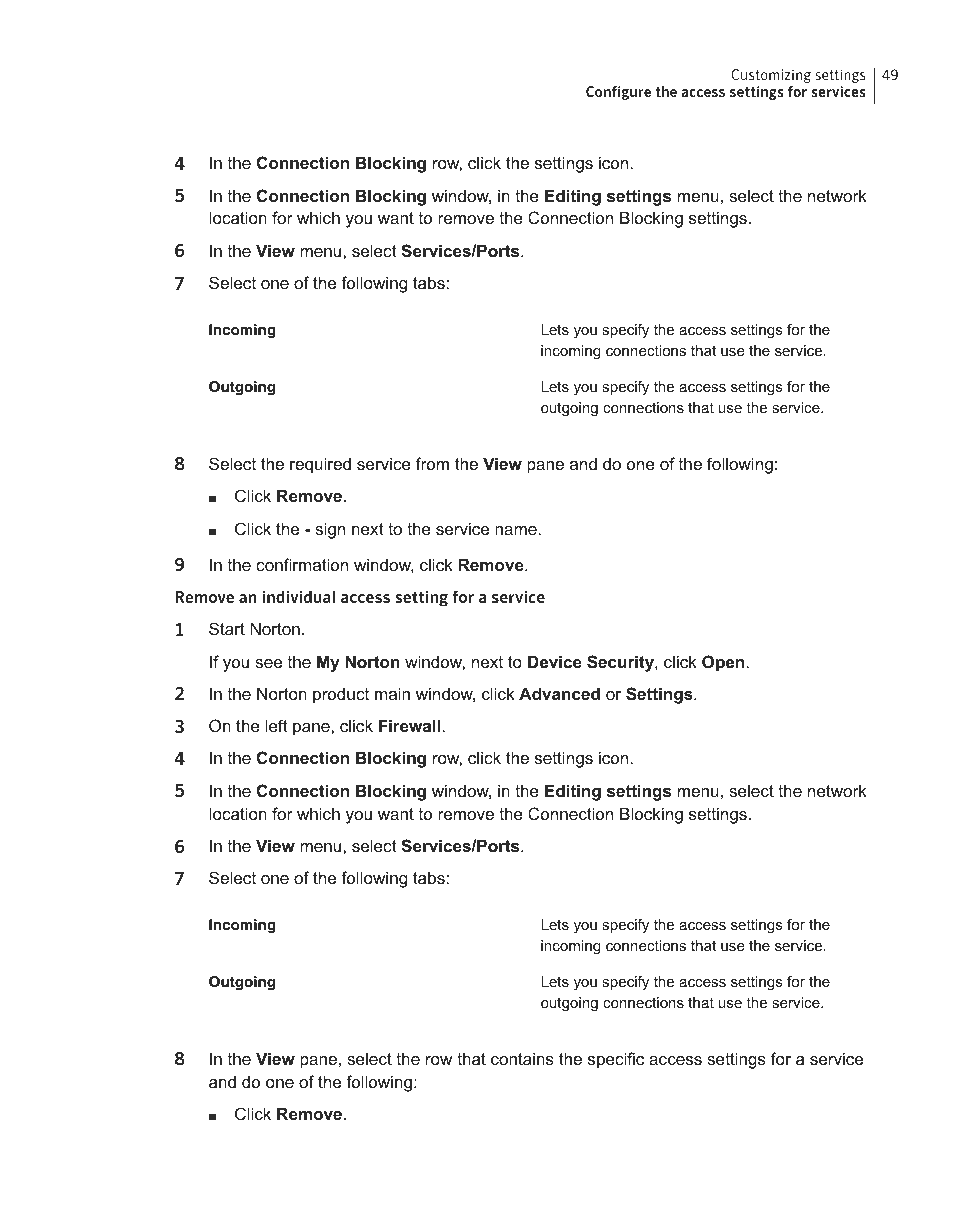 The height and width of the page is (1232, 958). What do you see at coordinates (522, 1058) in the page?
I see `contains` at bounding box center [522, 1058].
